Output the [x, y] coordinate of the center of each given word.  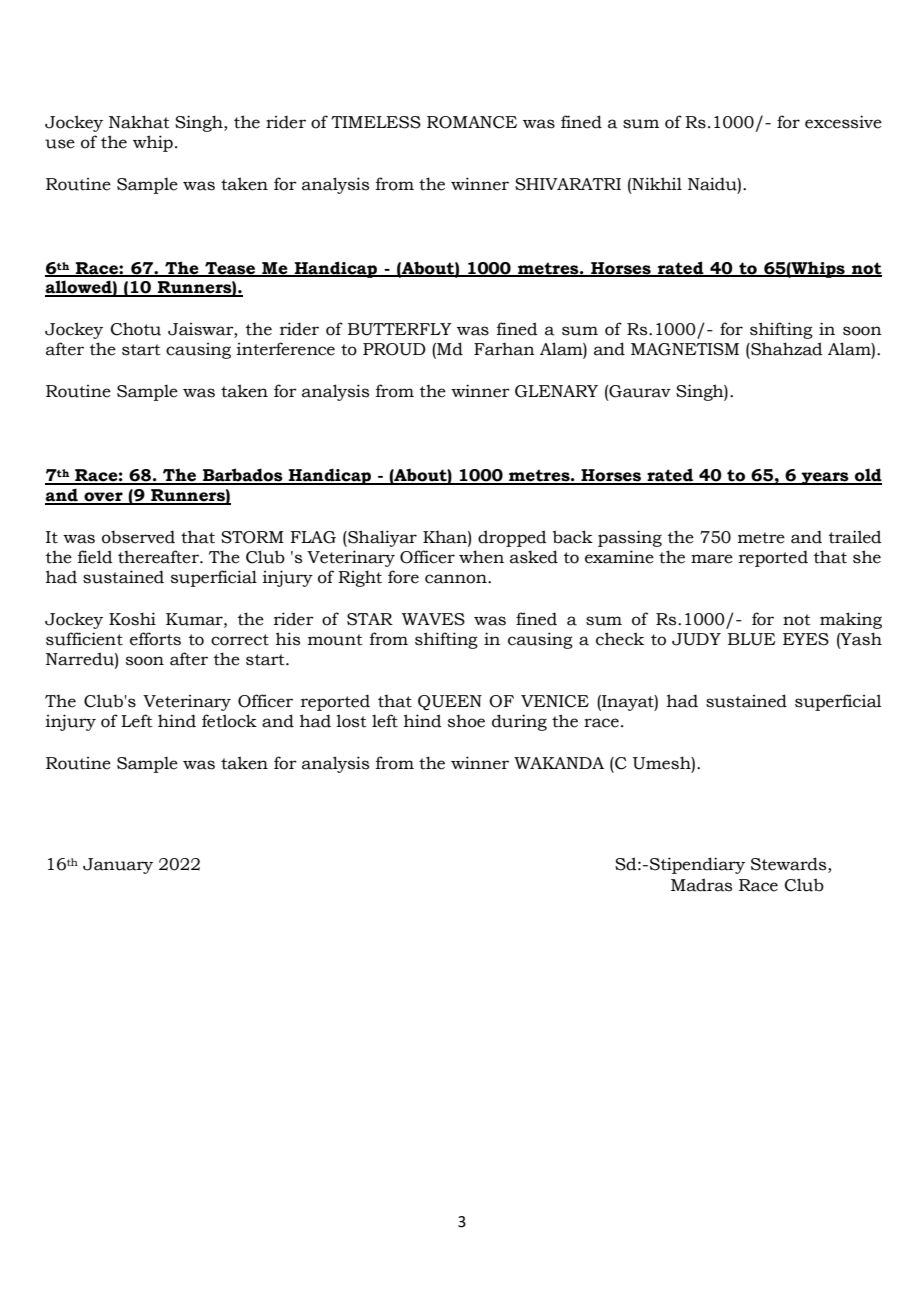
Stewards [790, 865]
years [825, 478]
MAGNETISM [685, 349]
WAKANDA [559, 763]
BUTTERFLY [400, 329]
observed [138, 537]
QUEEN [450, 703]
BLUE [752, 639]
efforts [155, 639]
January [118, 866]
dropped [512, 538]
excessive [843, 122]
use [60, 144]
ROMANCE [472, 122]
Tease [230, 269]
